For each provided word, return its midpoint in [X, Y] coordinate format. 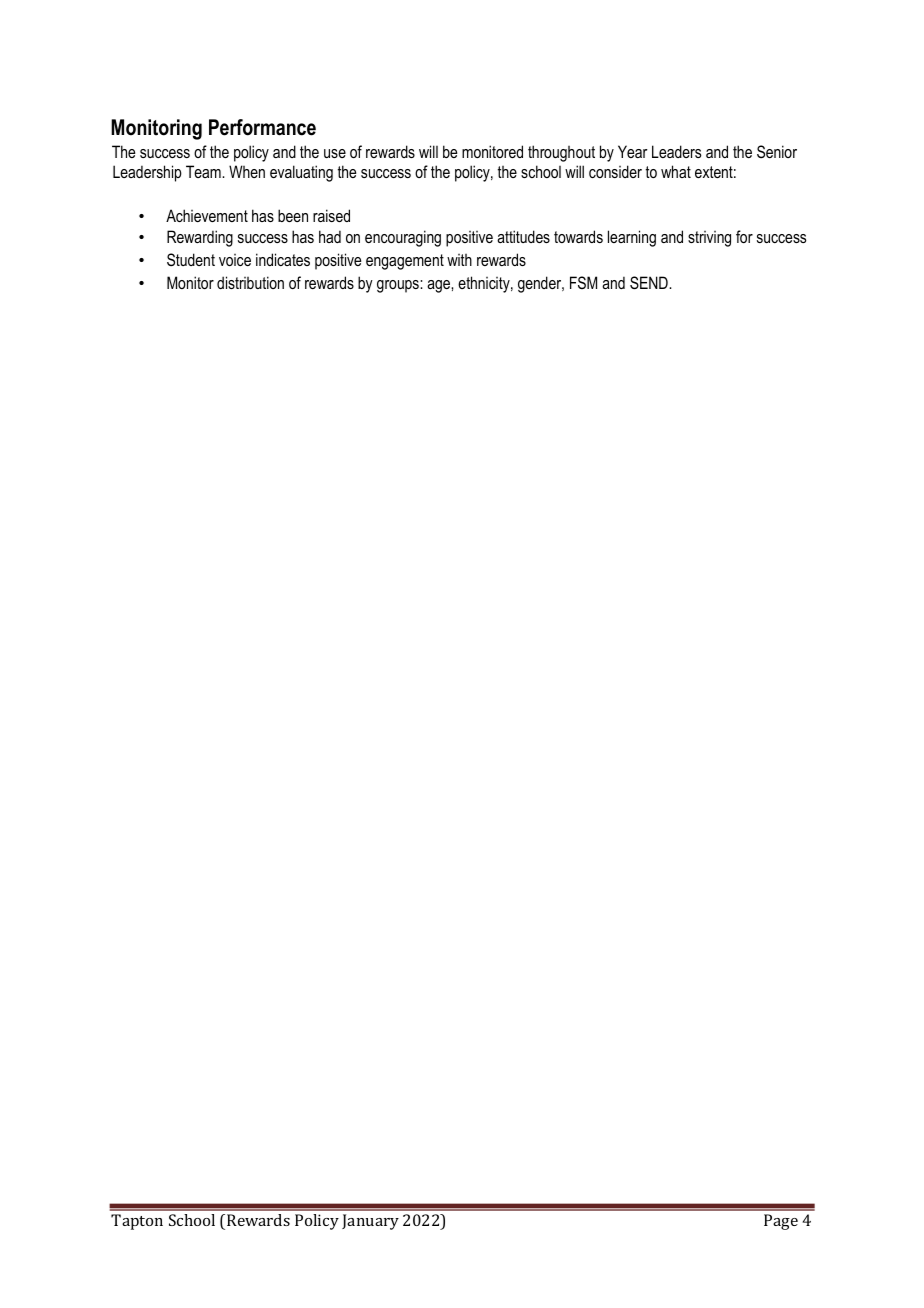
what [676, 171]
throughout [561, 153]
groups [399, 286]
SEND [650, 283]
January [370, 1222]
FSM [583, 282]
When [247, 171]
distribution [250, 282]
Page [781, 1222]
